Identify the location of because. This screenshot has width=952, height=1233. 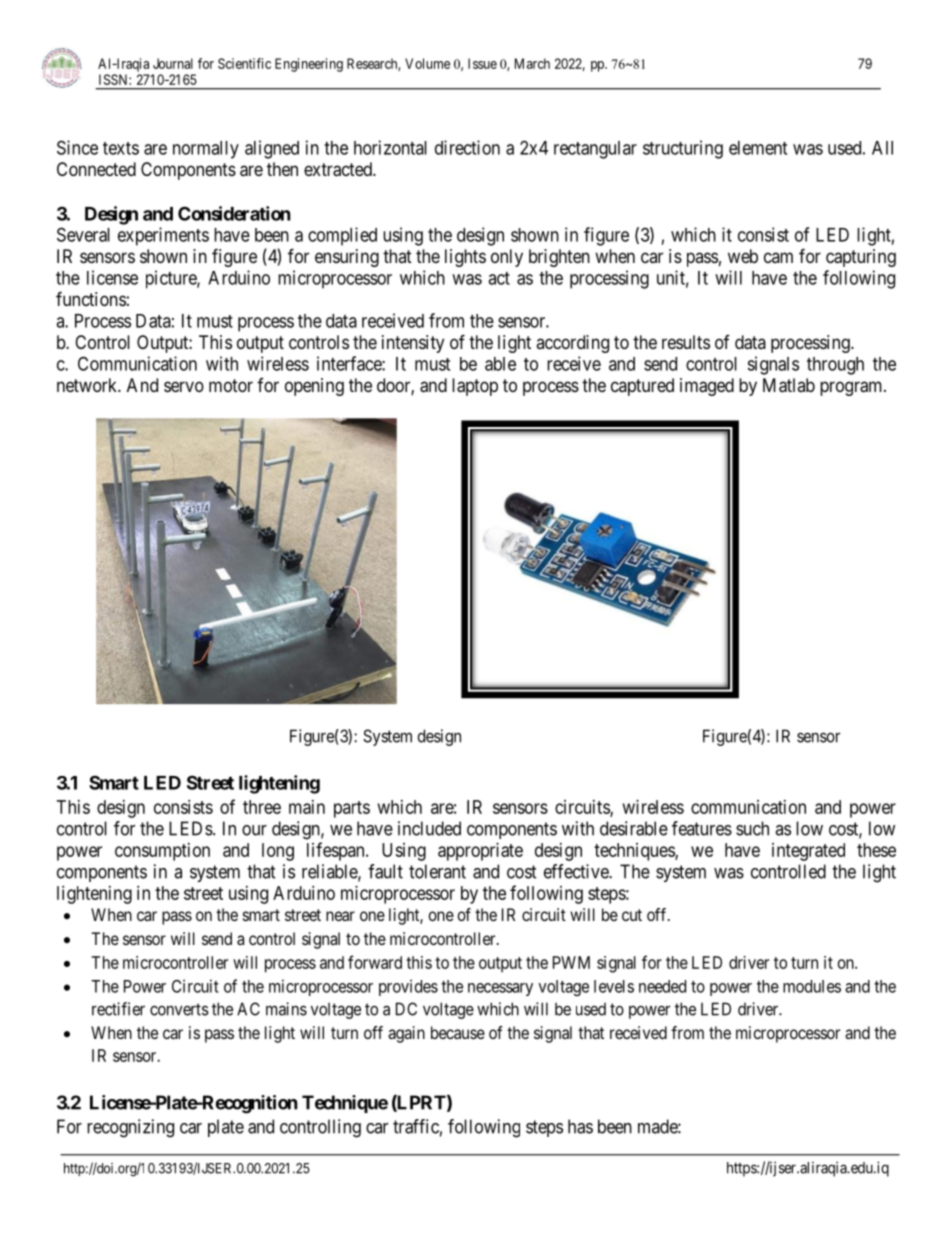
(458, 1032).
